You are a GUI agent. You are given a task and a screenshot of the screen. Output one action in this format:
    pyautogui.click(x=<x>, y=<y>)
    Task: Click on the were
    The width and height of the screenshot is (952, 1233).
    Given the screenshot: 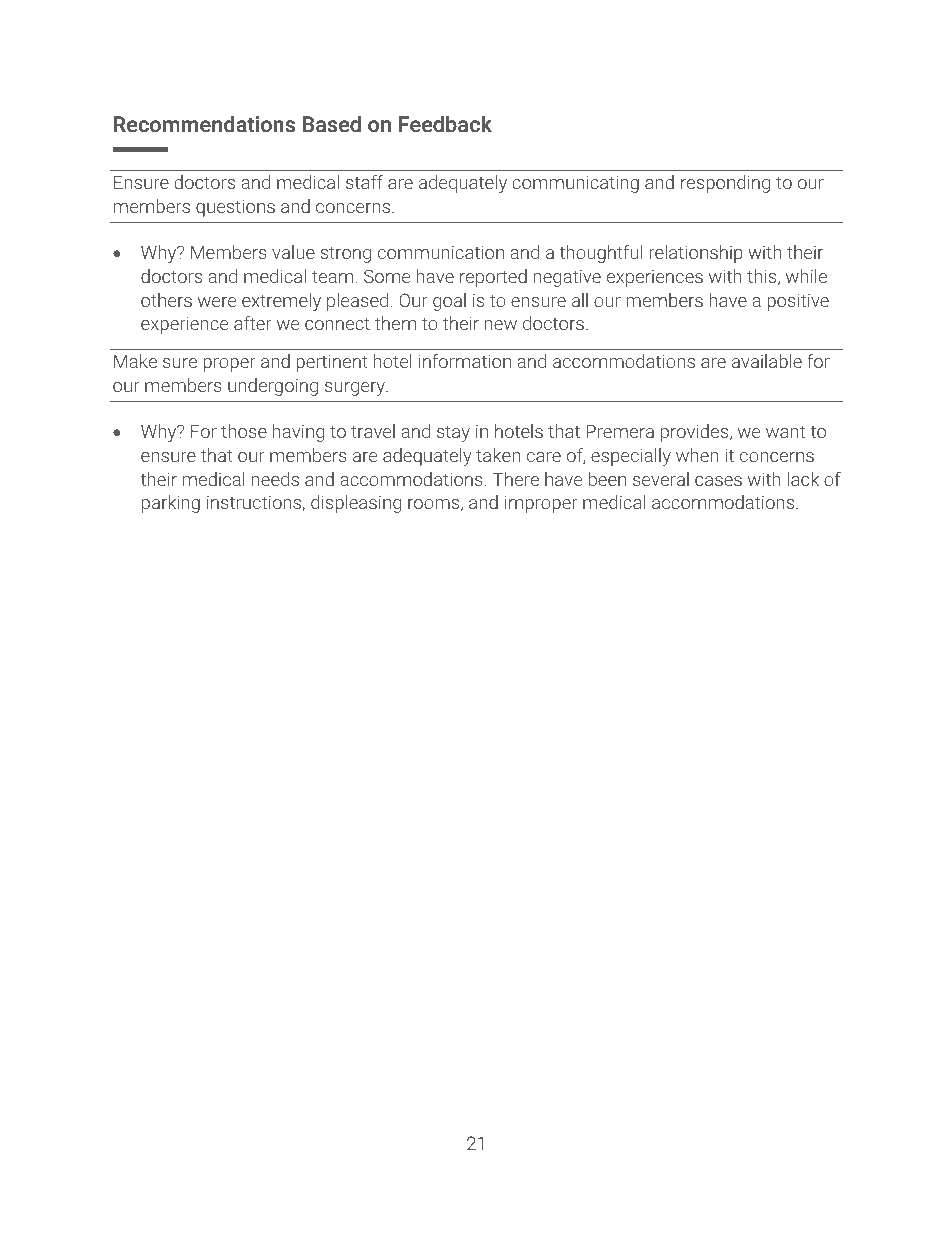 What is the action you would take?
    pyautogui.click(x=217, y=302)
